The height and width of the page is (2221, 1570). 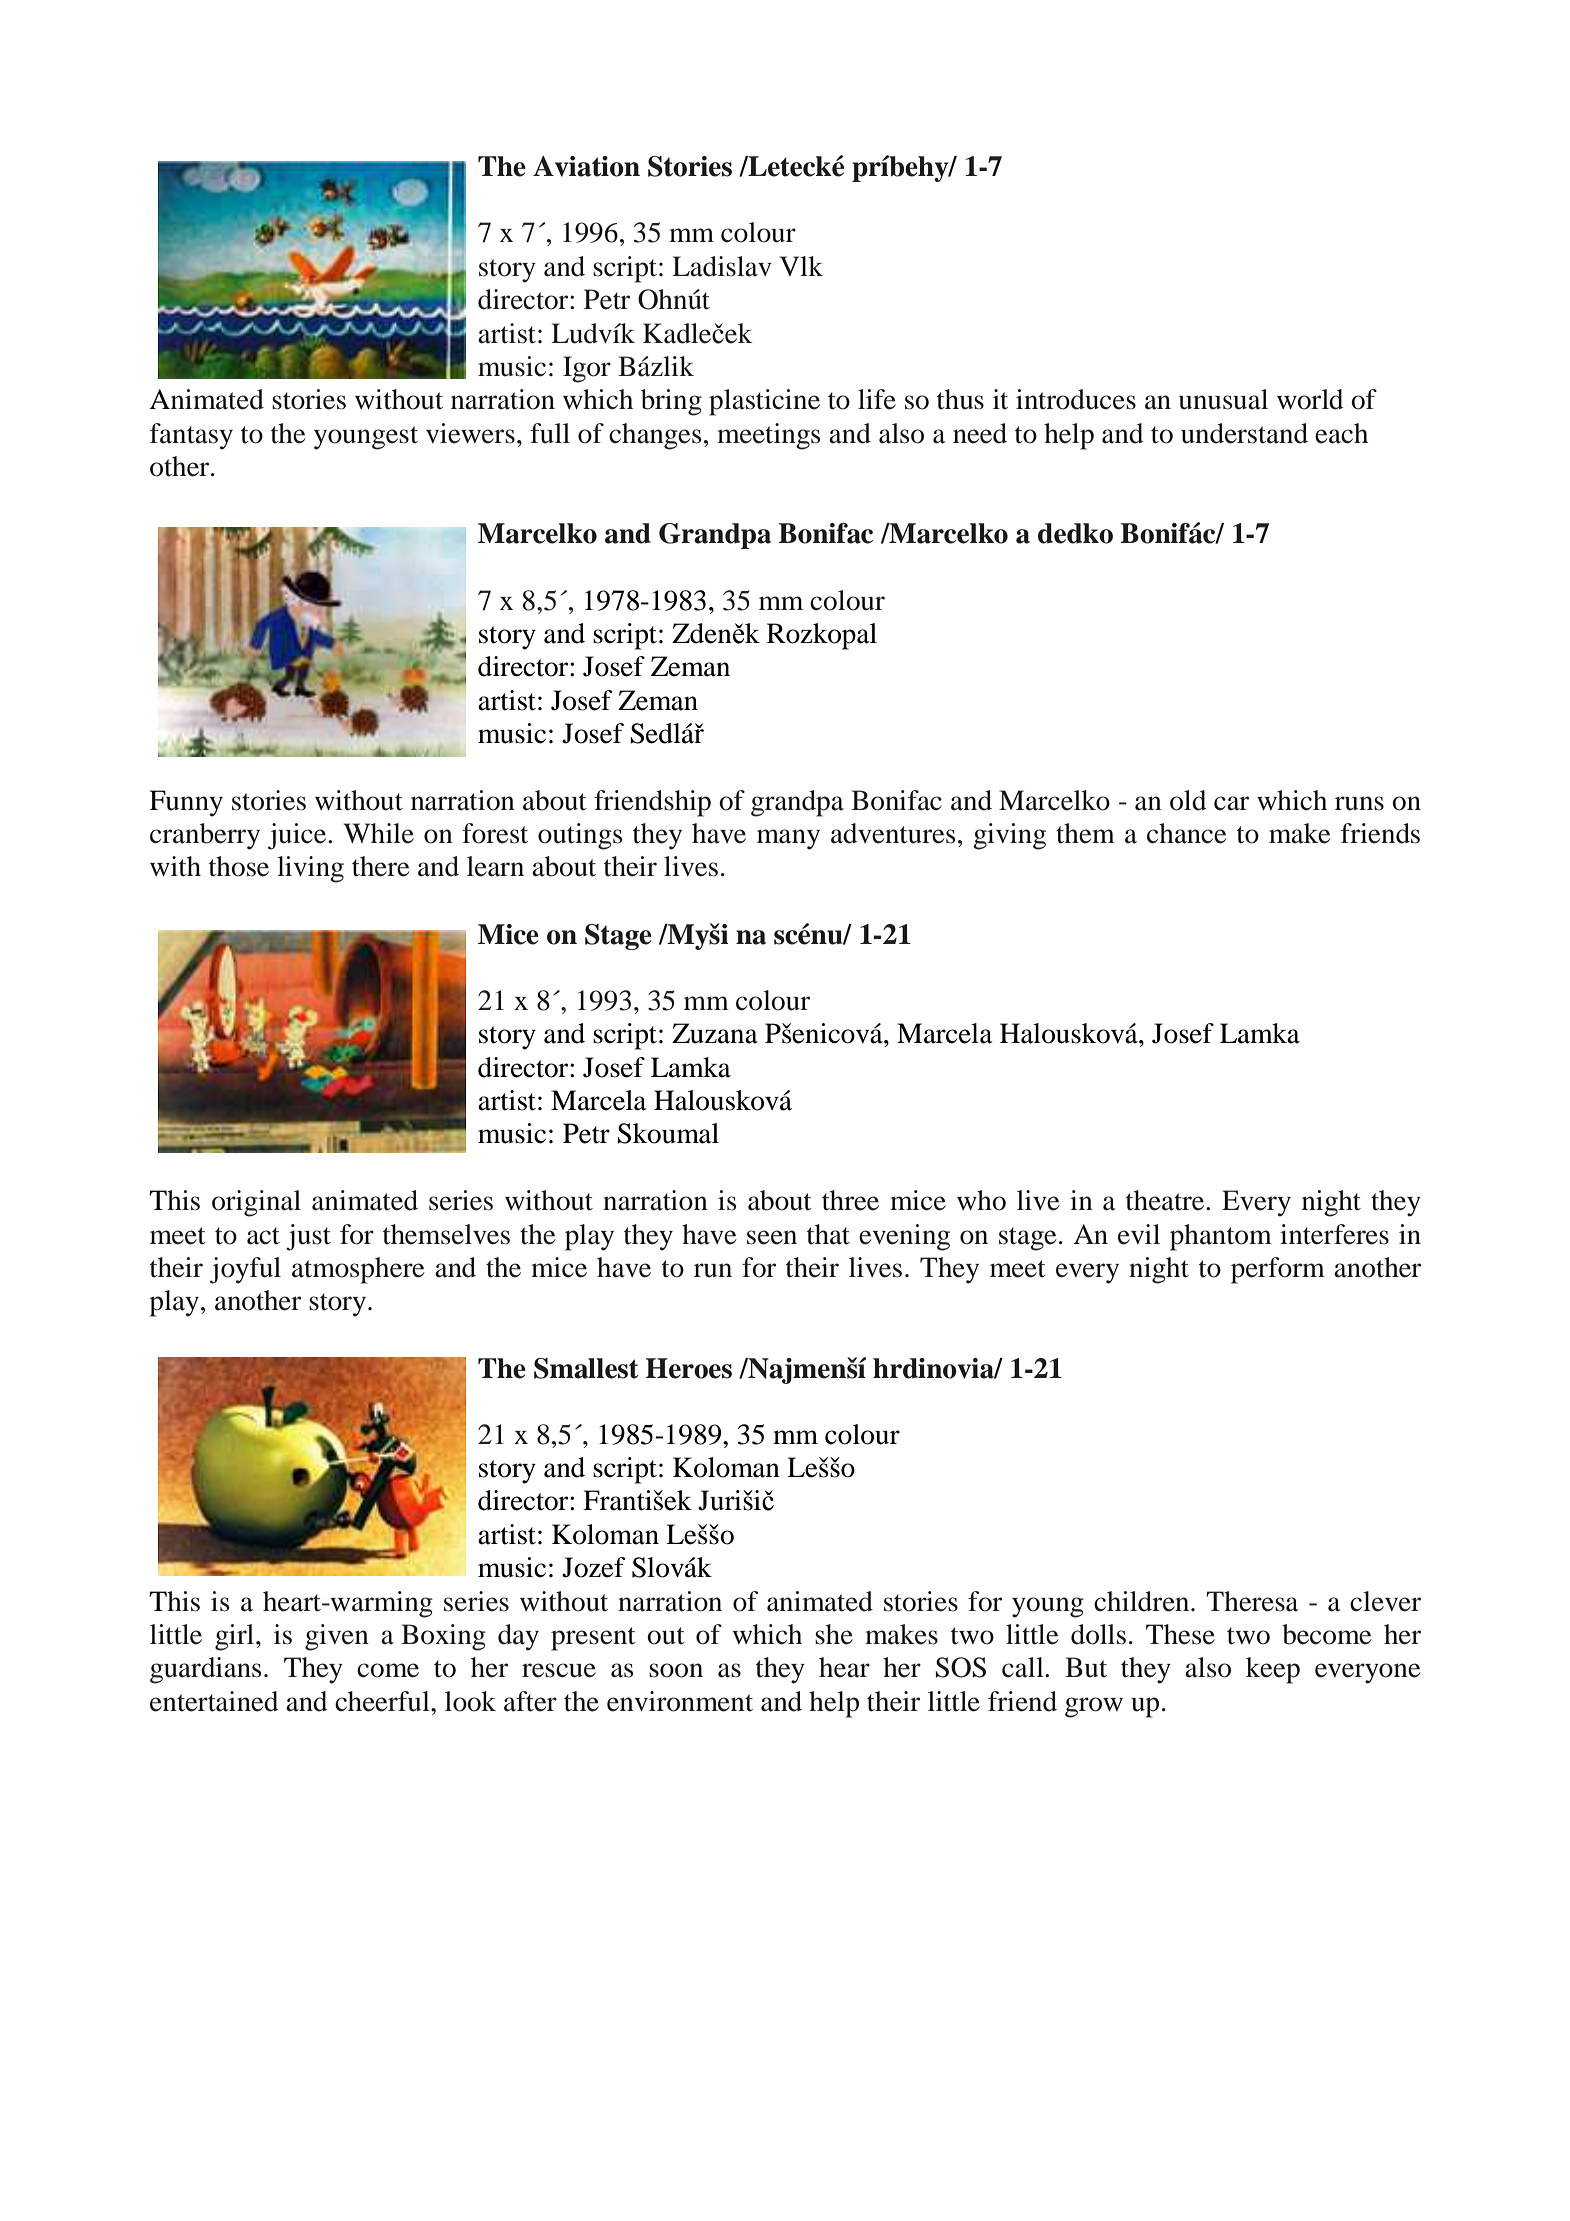 What do you see at coordinates (586, 166) in the page?
I see `Aviation` at bounding box center [586, 166].
